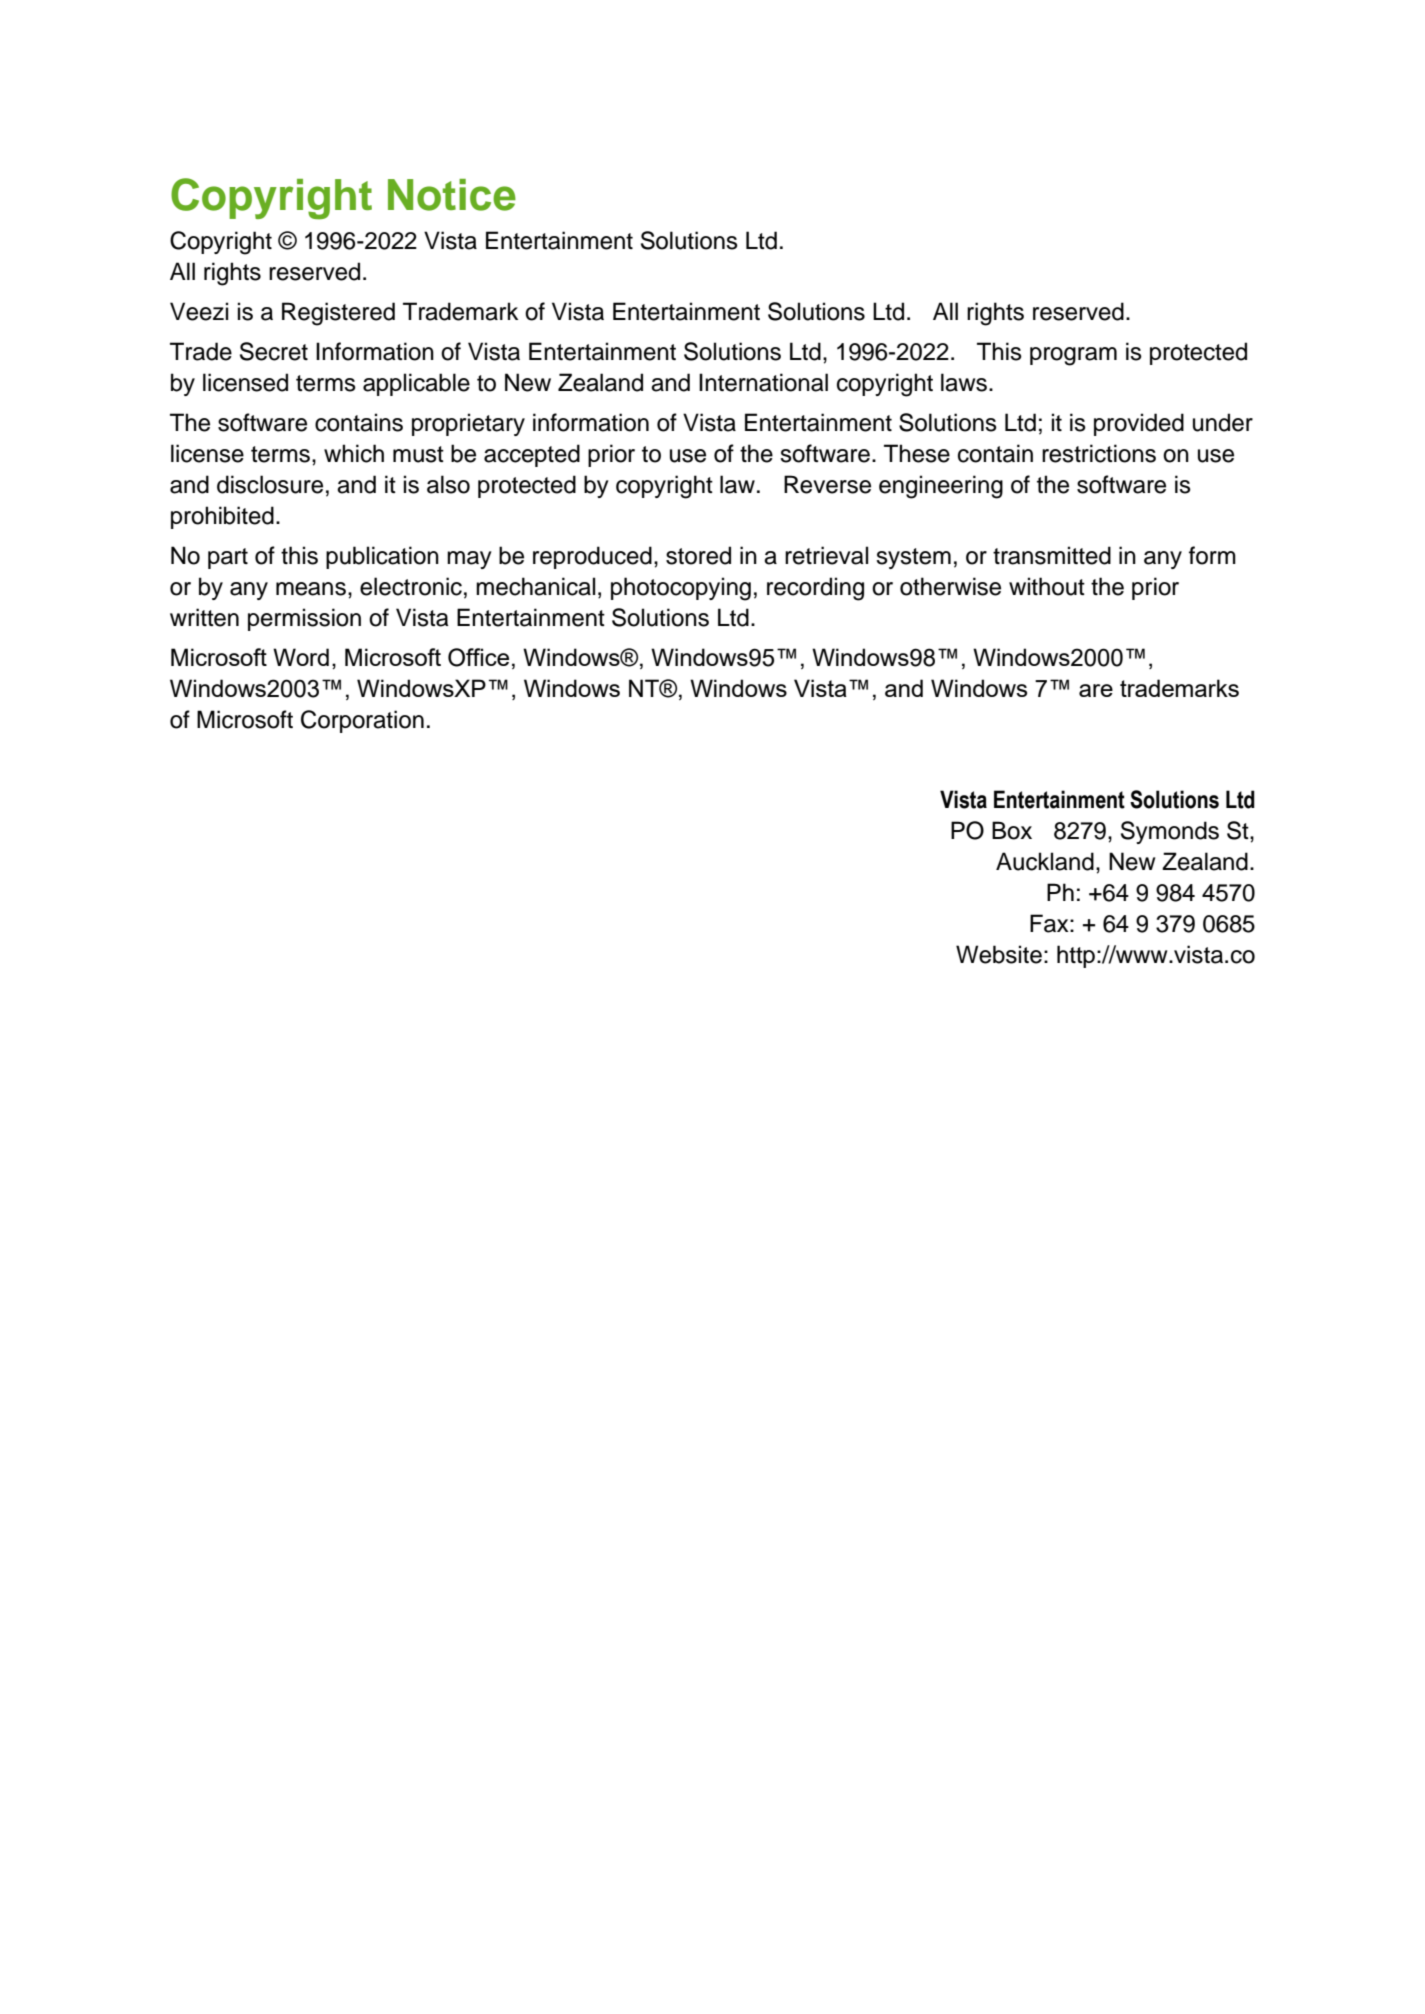  Describe the element at coordinates (452, 195) in the document. I see `Notice` at that location.
